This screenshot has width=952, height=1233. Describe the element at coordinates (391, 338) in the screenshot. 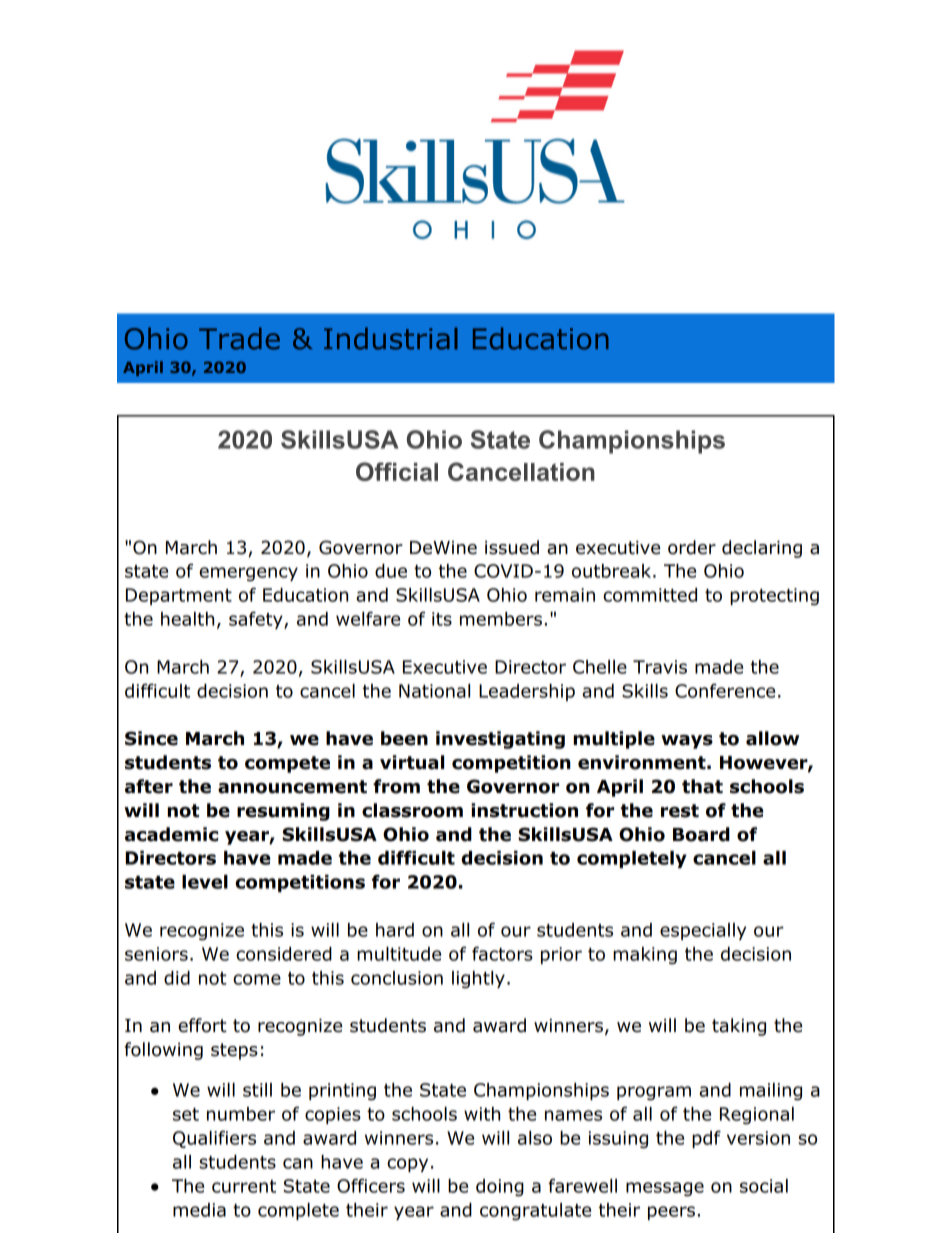

I see `Industrial` at that location.
